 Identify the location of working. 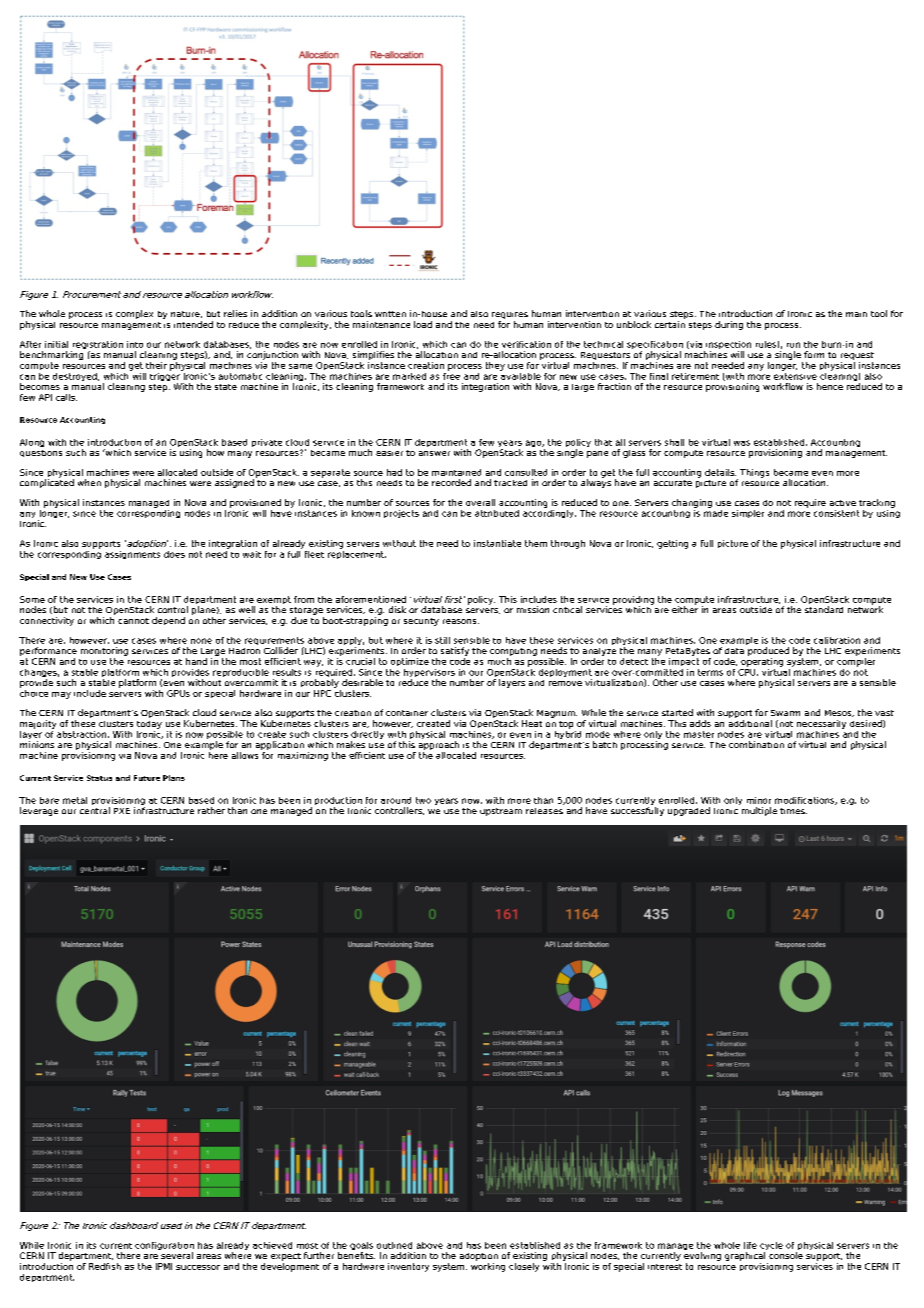
(488, 1266).
